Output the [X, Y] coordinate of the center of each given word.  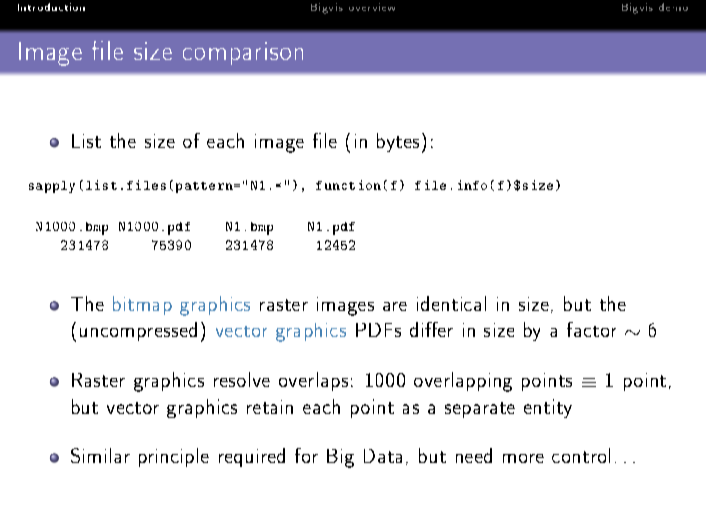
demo [673, 7]
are [395, 306]
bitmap [142, 305]
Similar [100, 455]
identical [451, 303]
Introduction [51, 7]
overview [372, 7]
